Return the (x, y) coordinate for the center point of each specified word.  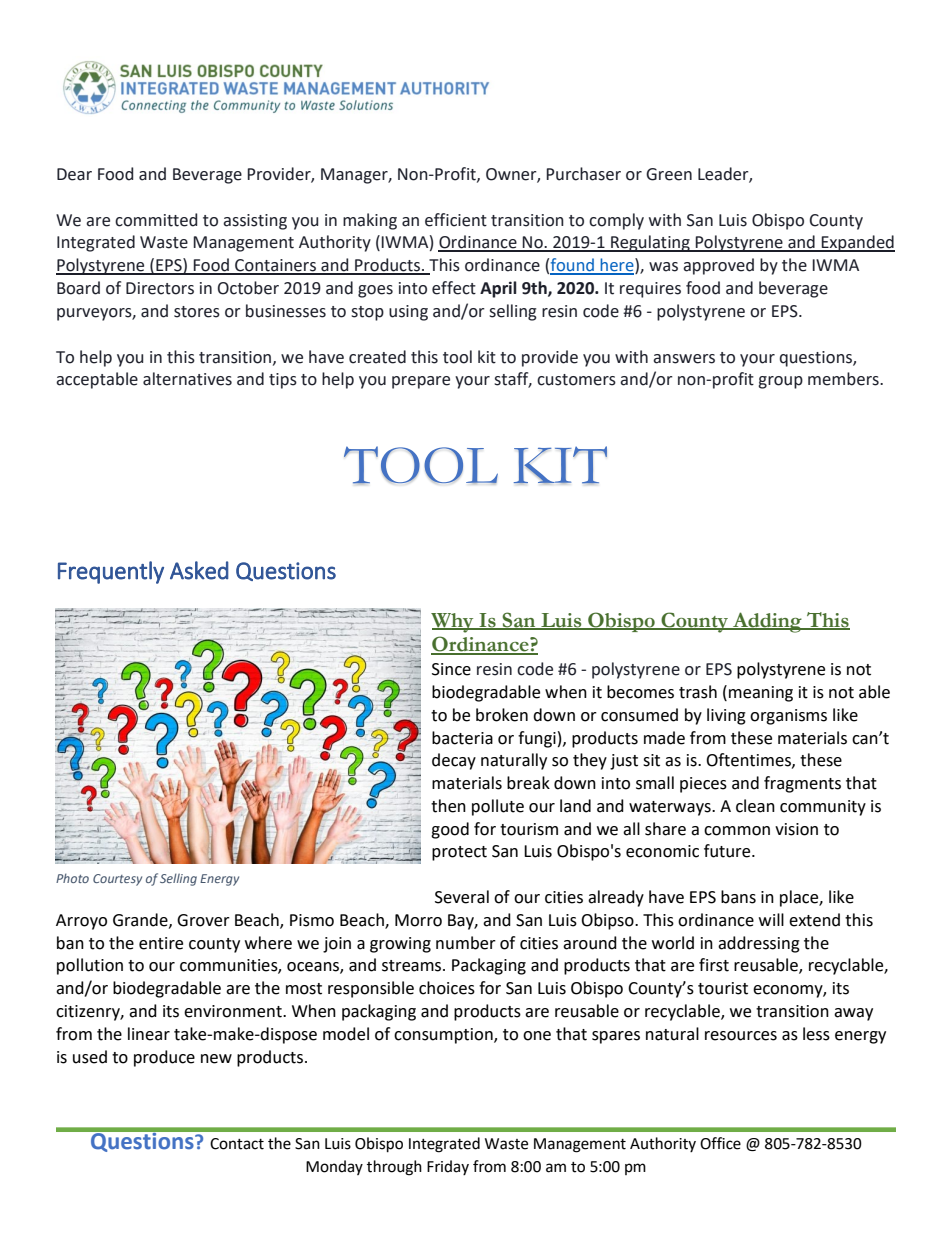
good (450, 830)
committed (156, 220)
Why (453, 623)
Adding (767, 622)
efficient (456, 220)
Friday (448, 1167)
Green (669, 174)
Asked (199, 570)
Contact (237, 1144)
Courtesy (117, 880)
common (737, 831)
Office (720, 1143)
